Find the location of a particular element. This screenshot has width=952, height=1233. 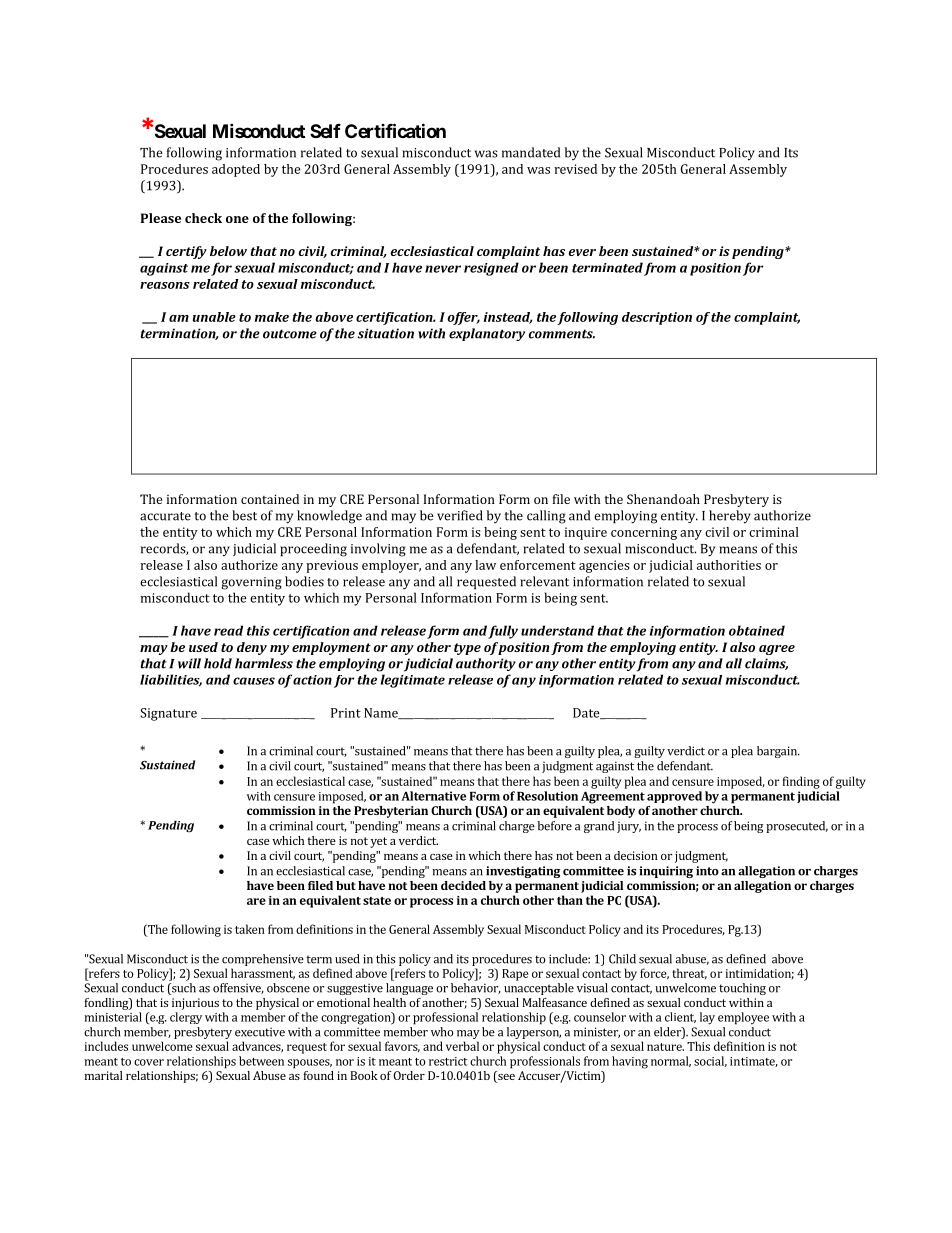

revised is located at coordinates (576, 169).
